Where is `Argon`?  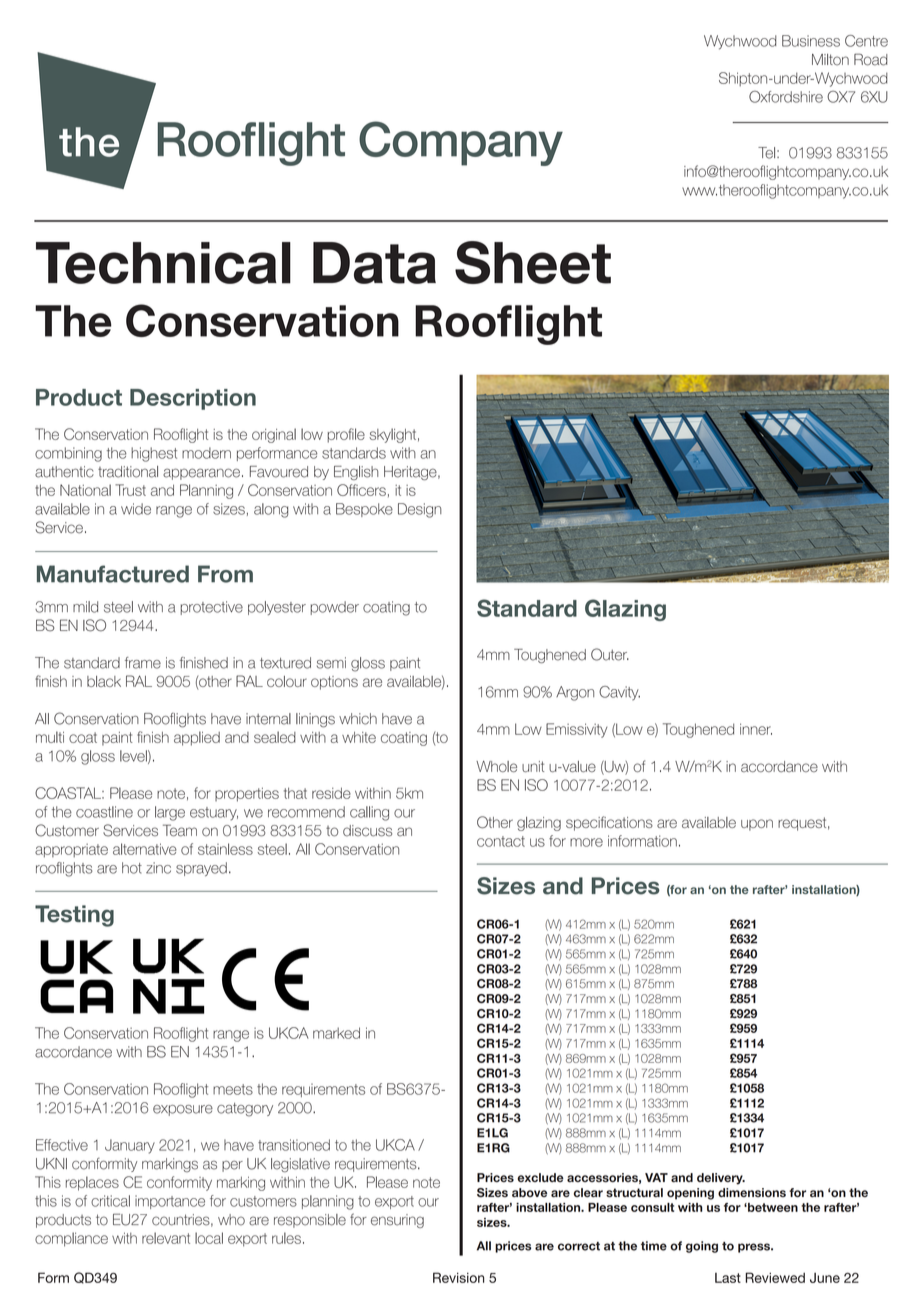
Argon is located at coordinates (575, 693).
